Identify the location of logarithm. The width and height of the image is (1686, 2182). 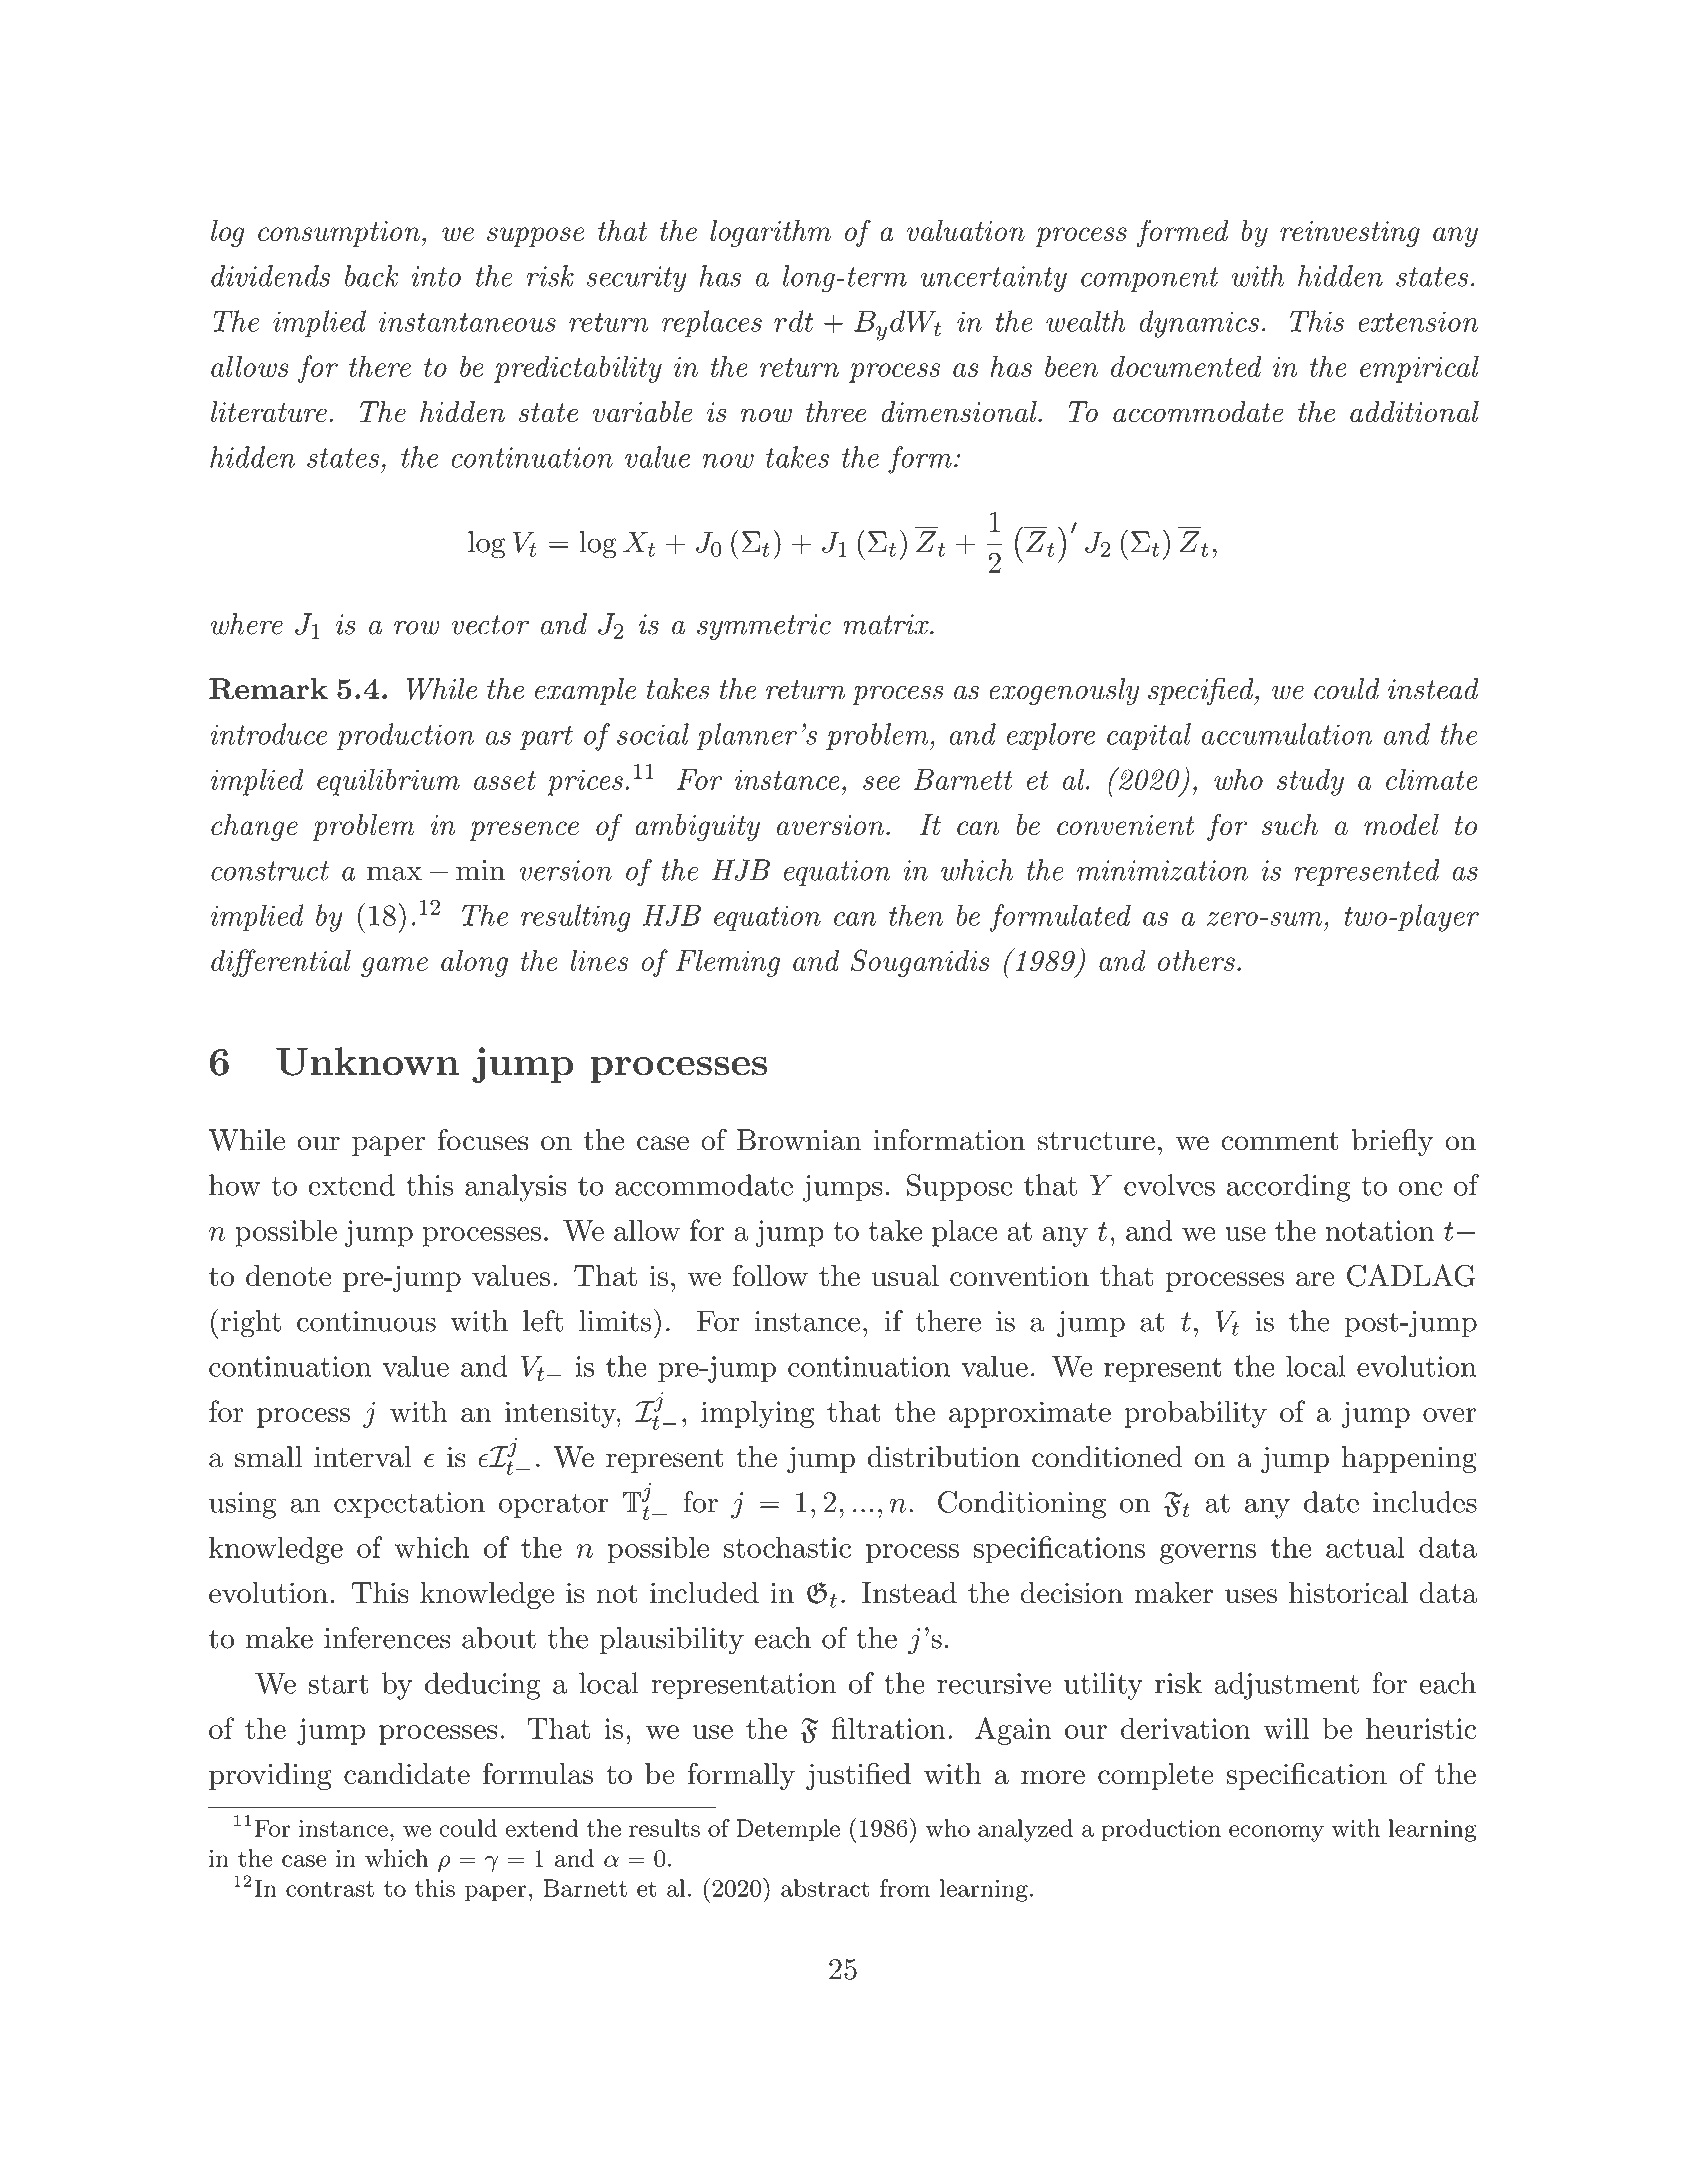
(770, 233).
